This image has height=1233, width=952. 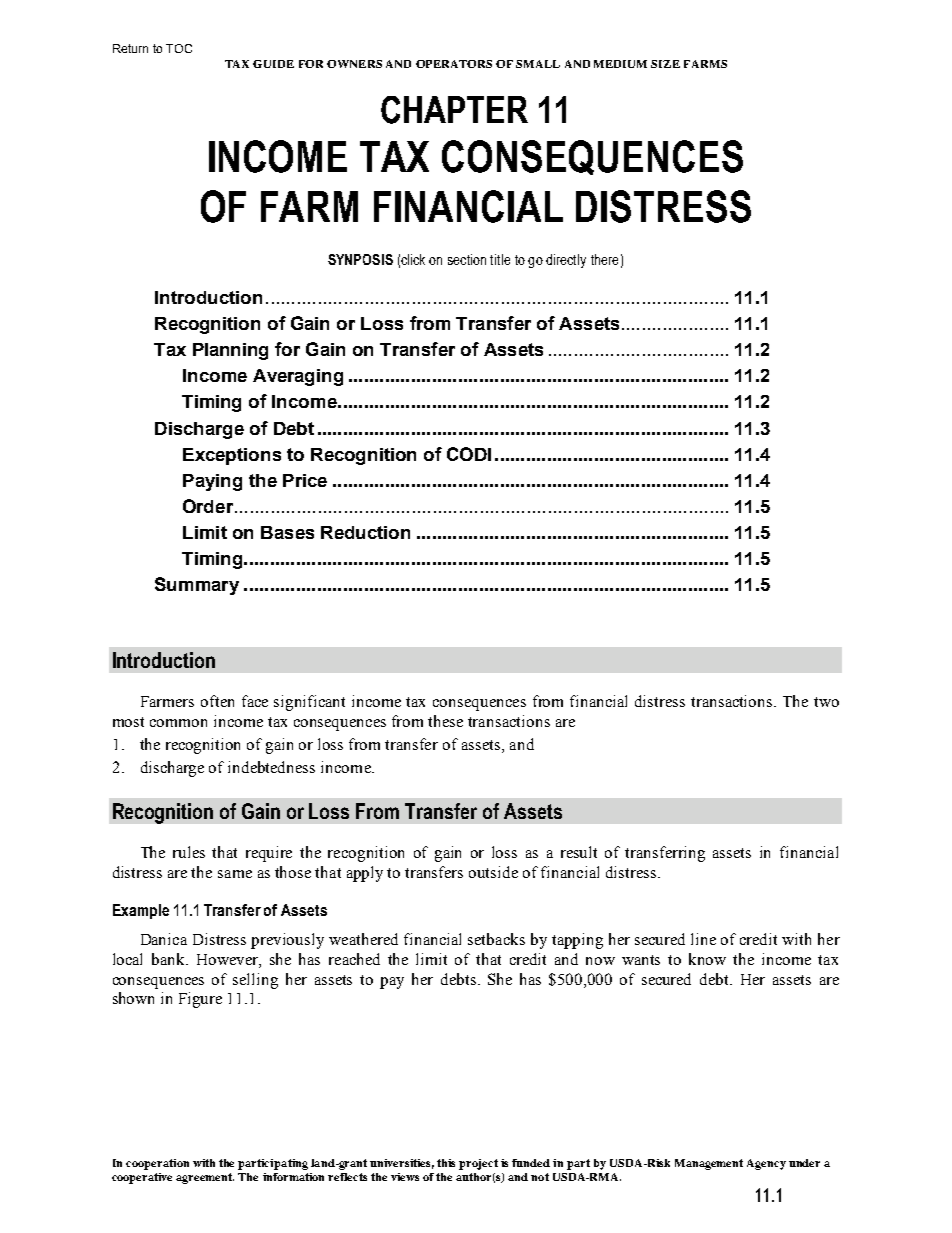 What do you see at coordinates (665, 64) in the image?
I see `SIZE` at bounding box center [665, 64].
